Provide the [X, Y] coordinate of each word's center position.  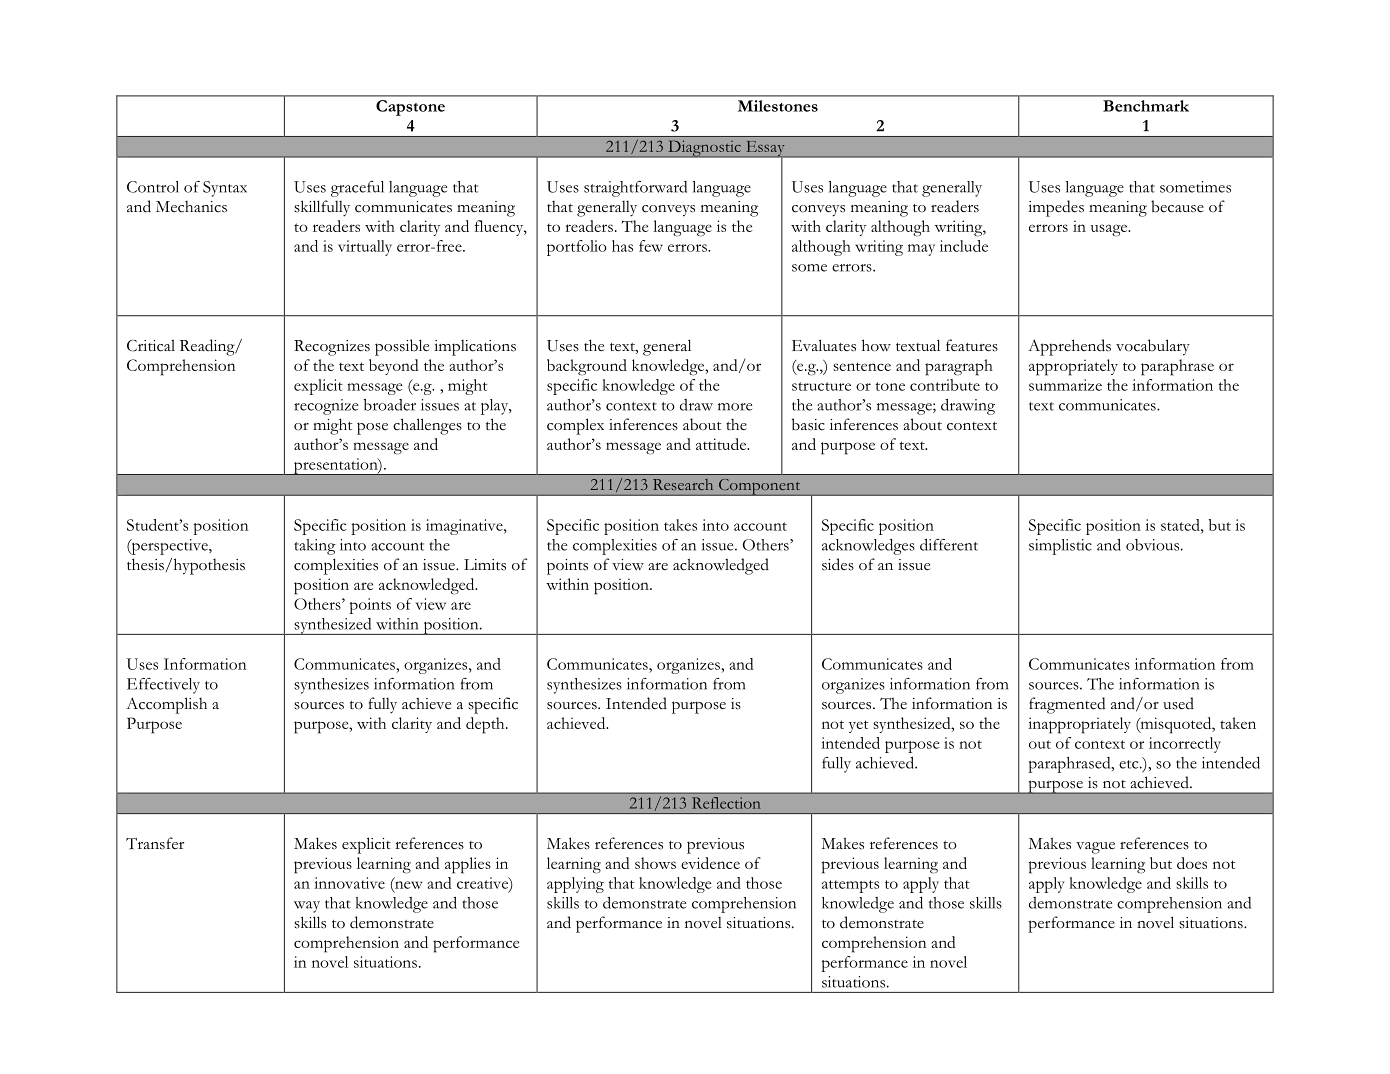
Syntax [225, 189]
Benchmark [1146, 106]
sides [838, 564]
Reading [208, 347]
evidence [710, 863]
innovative [349, 883]
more [735, 407]
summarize [1065, 385]
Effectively [163, 686]
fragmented [1067, 705]
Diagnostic [704, 149]
